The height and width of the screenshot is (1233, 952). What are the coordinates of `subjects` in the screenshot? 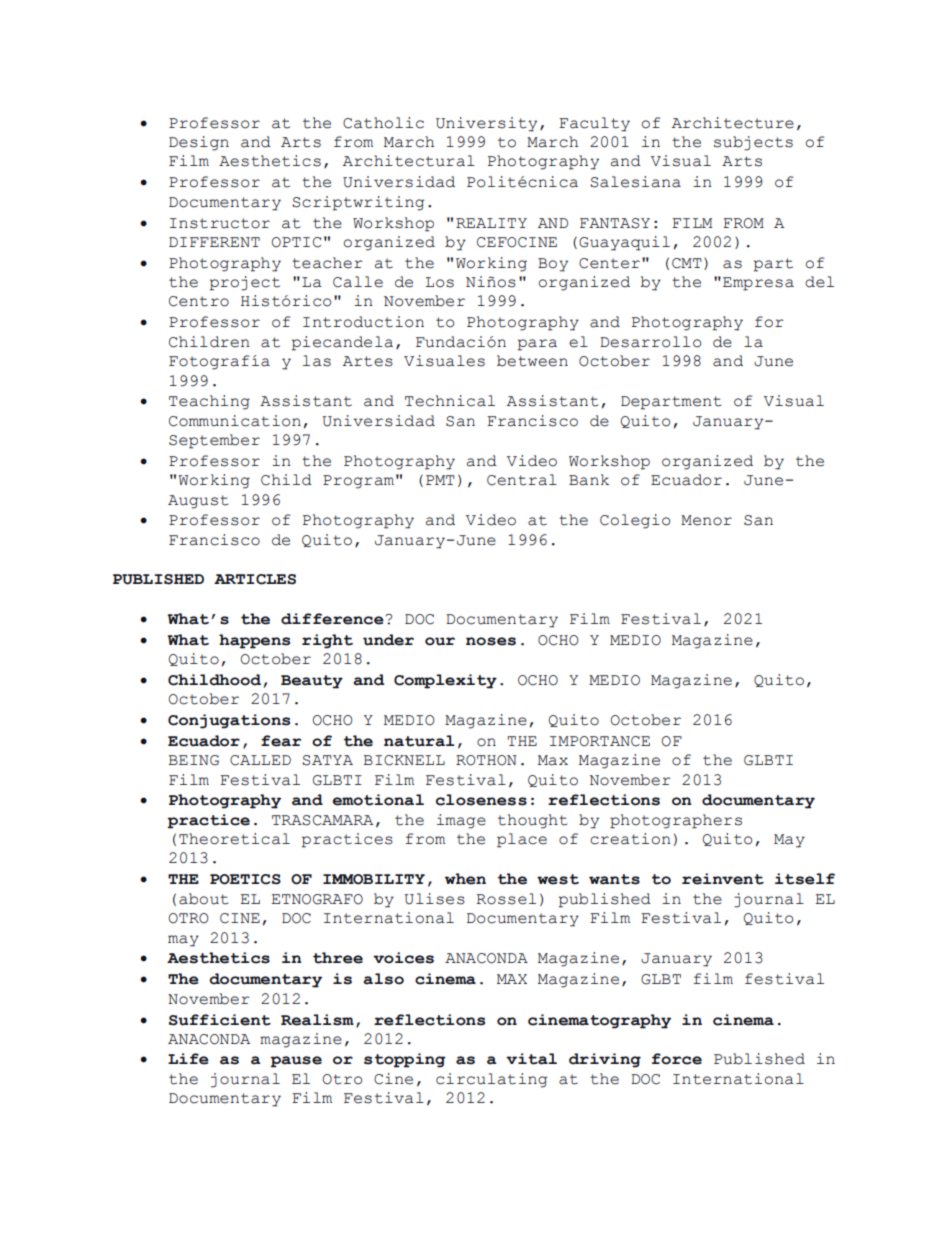 It's located at (753, 143).
